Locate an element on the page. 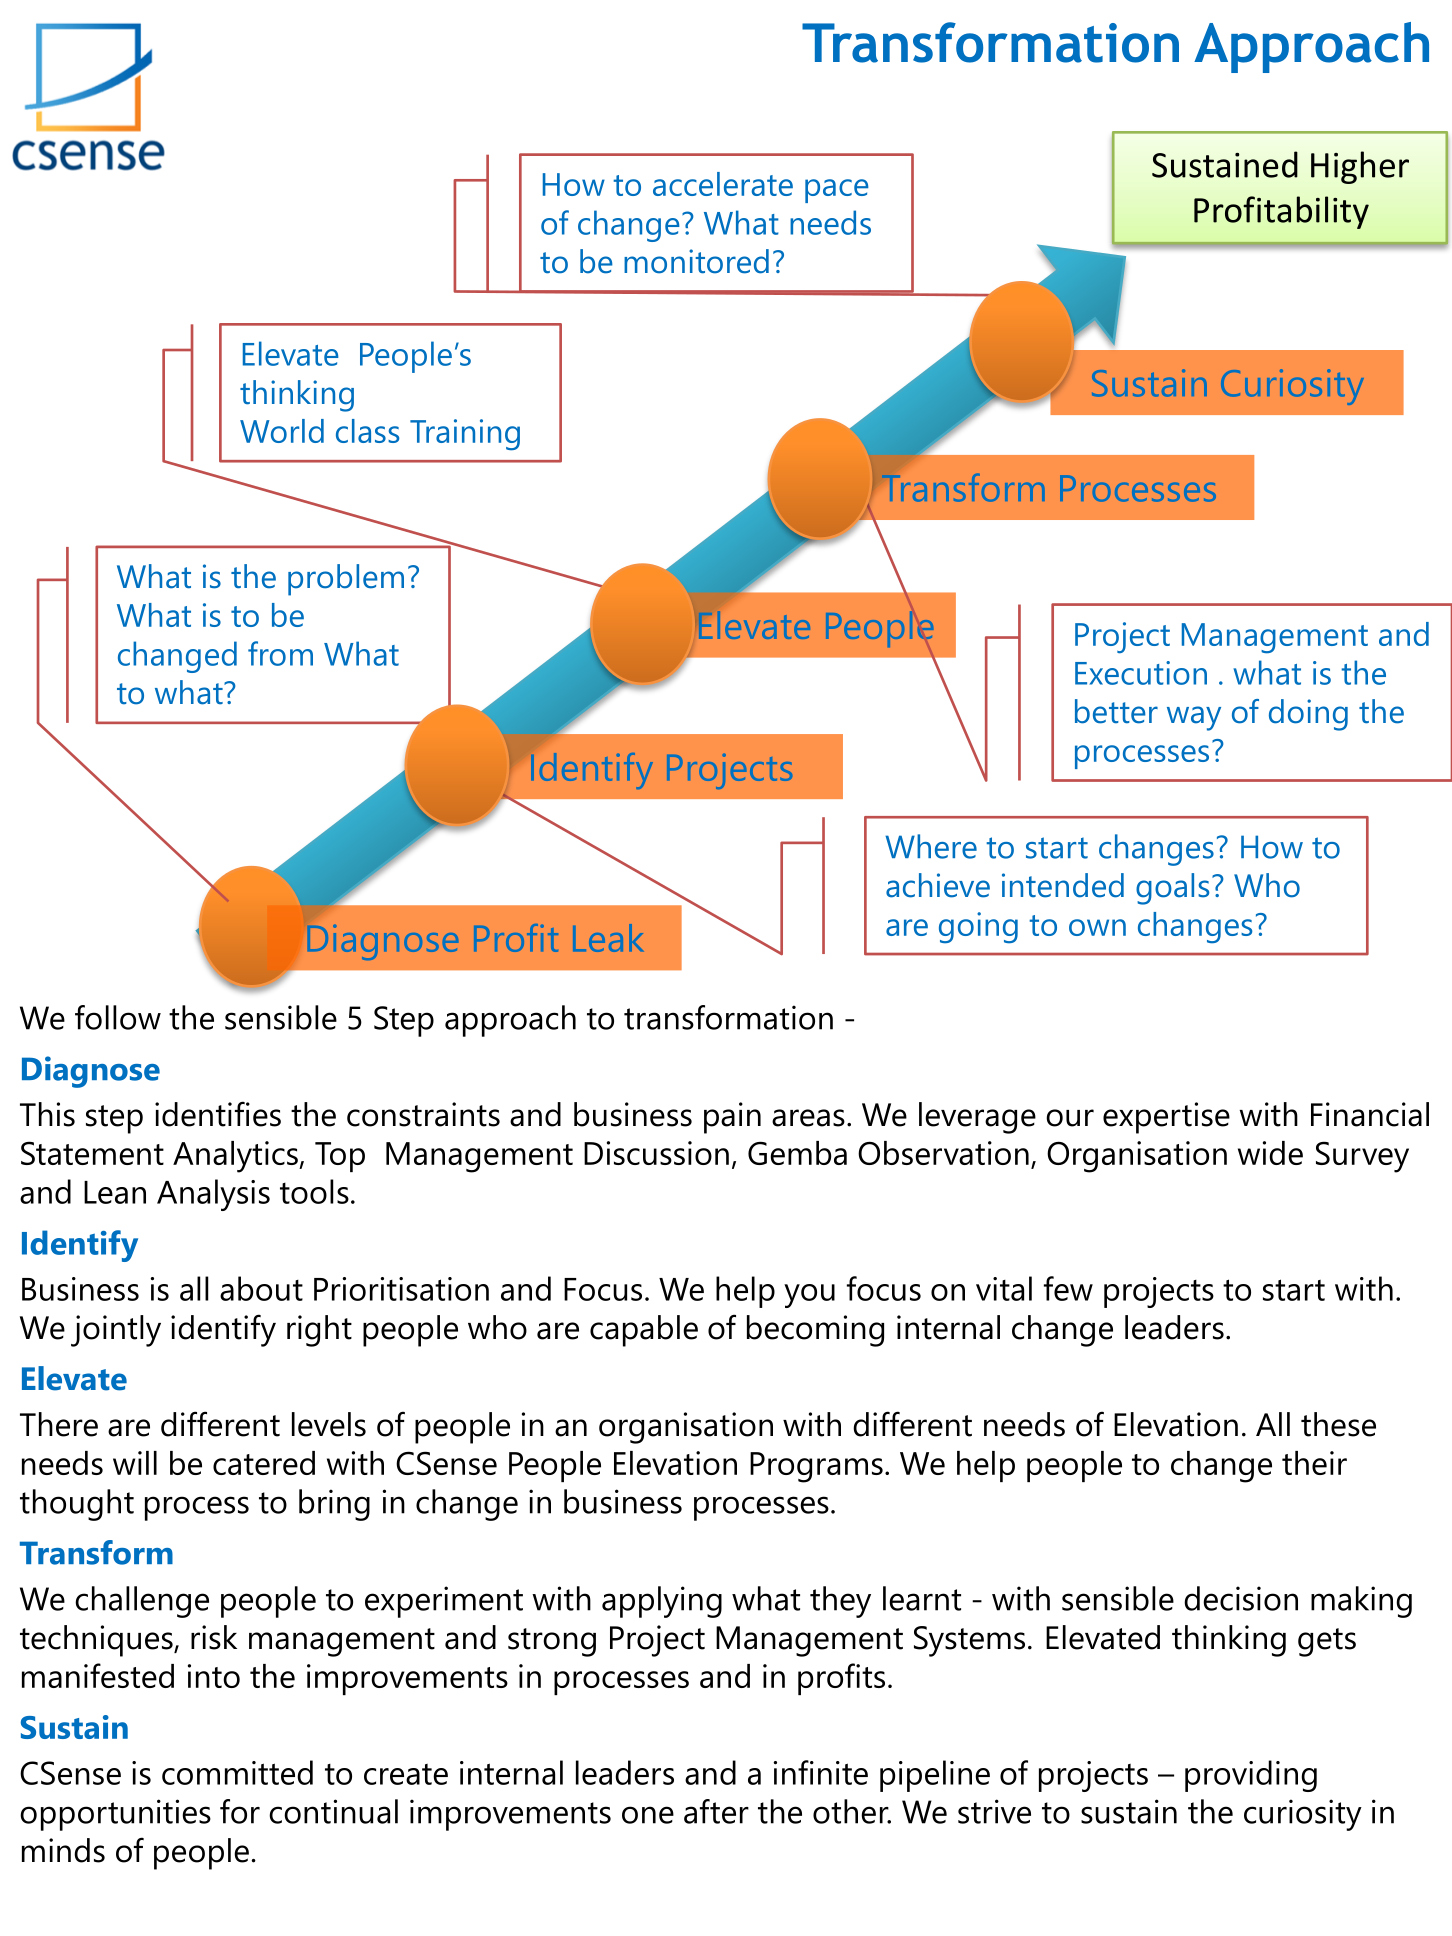 Image resolution: width=1452 pixels, height=1936 pixels. follow is located at coordinates (118, 1017).
